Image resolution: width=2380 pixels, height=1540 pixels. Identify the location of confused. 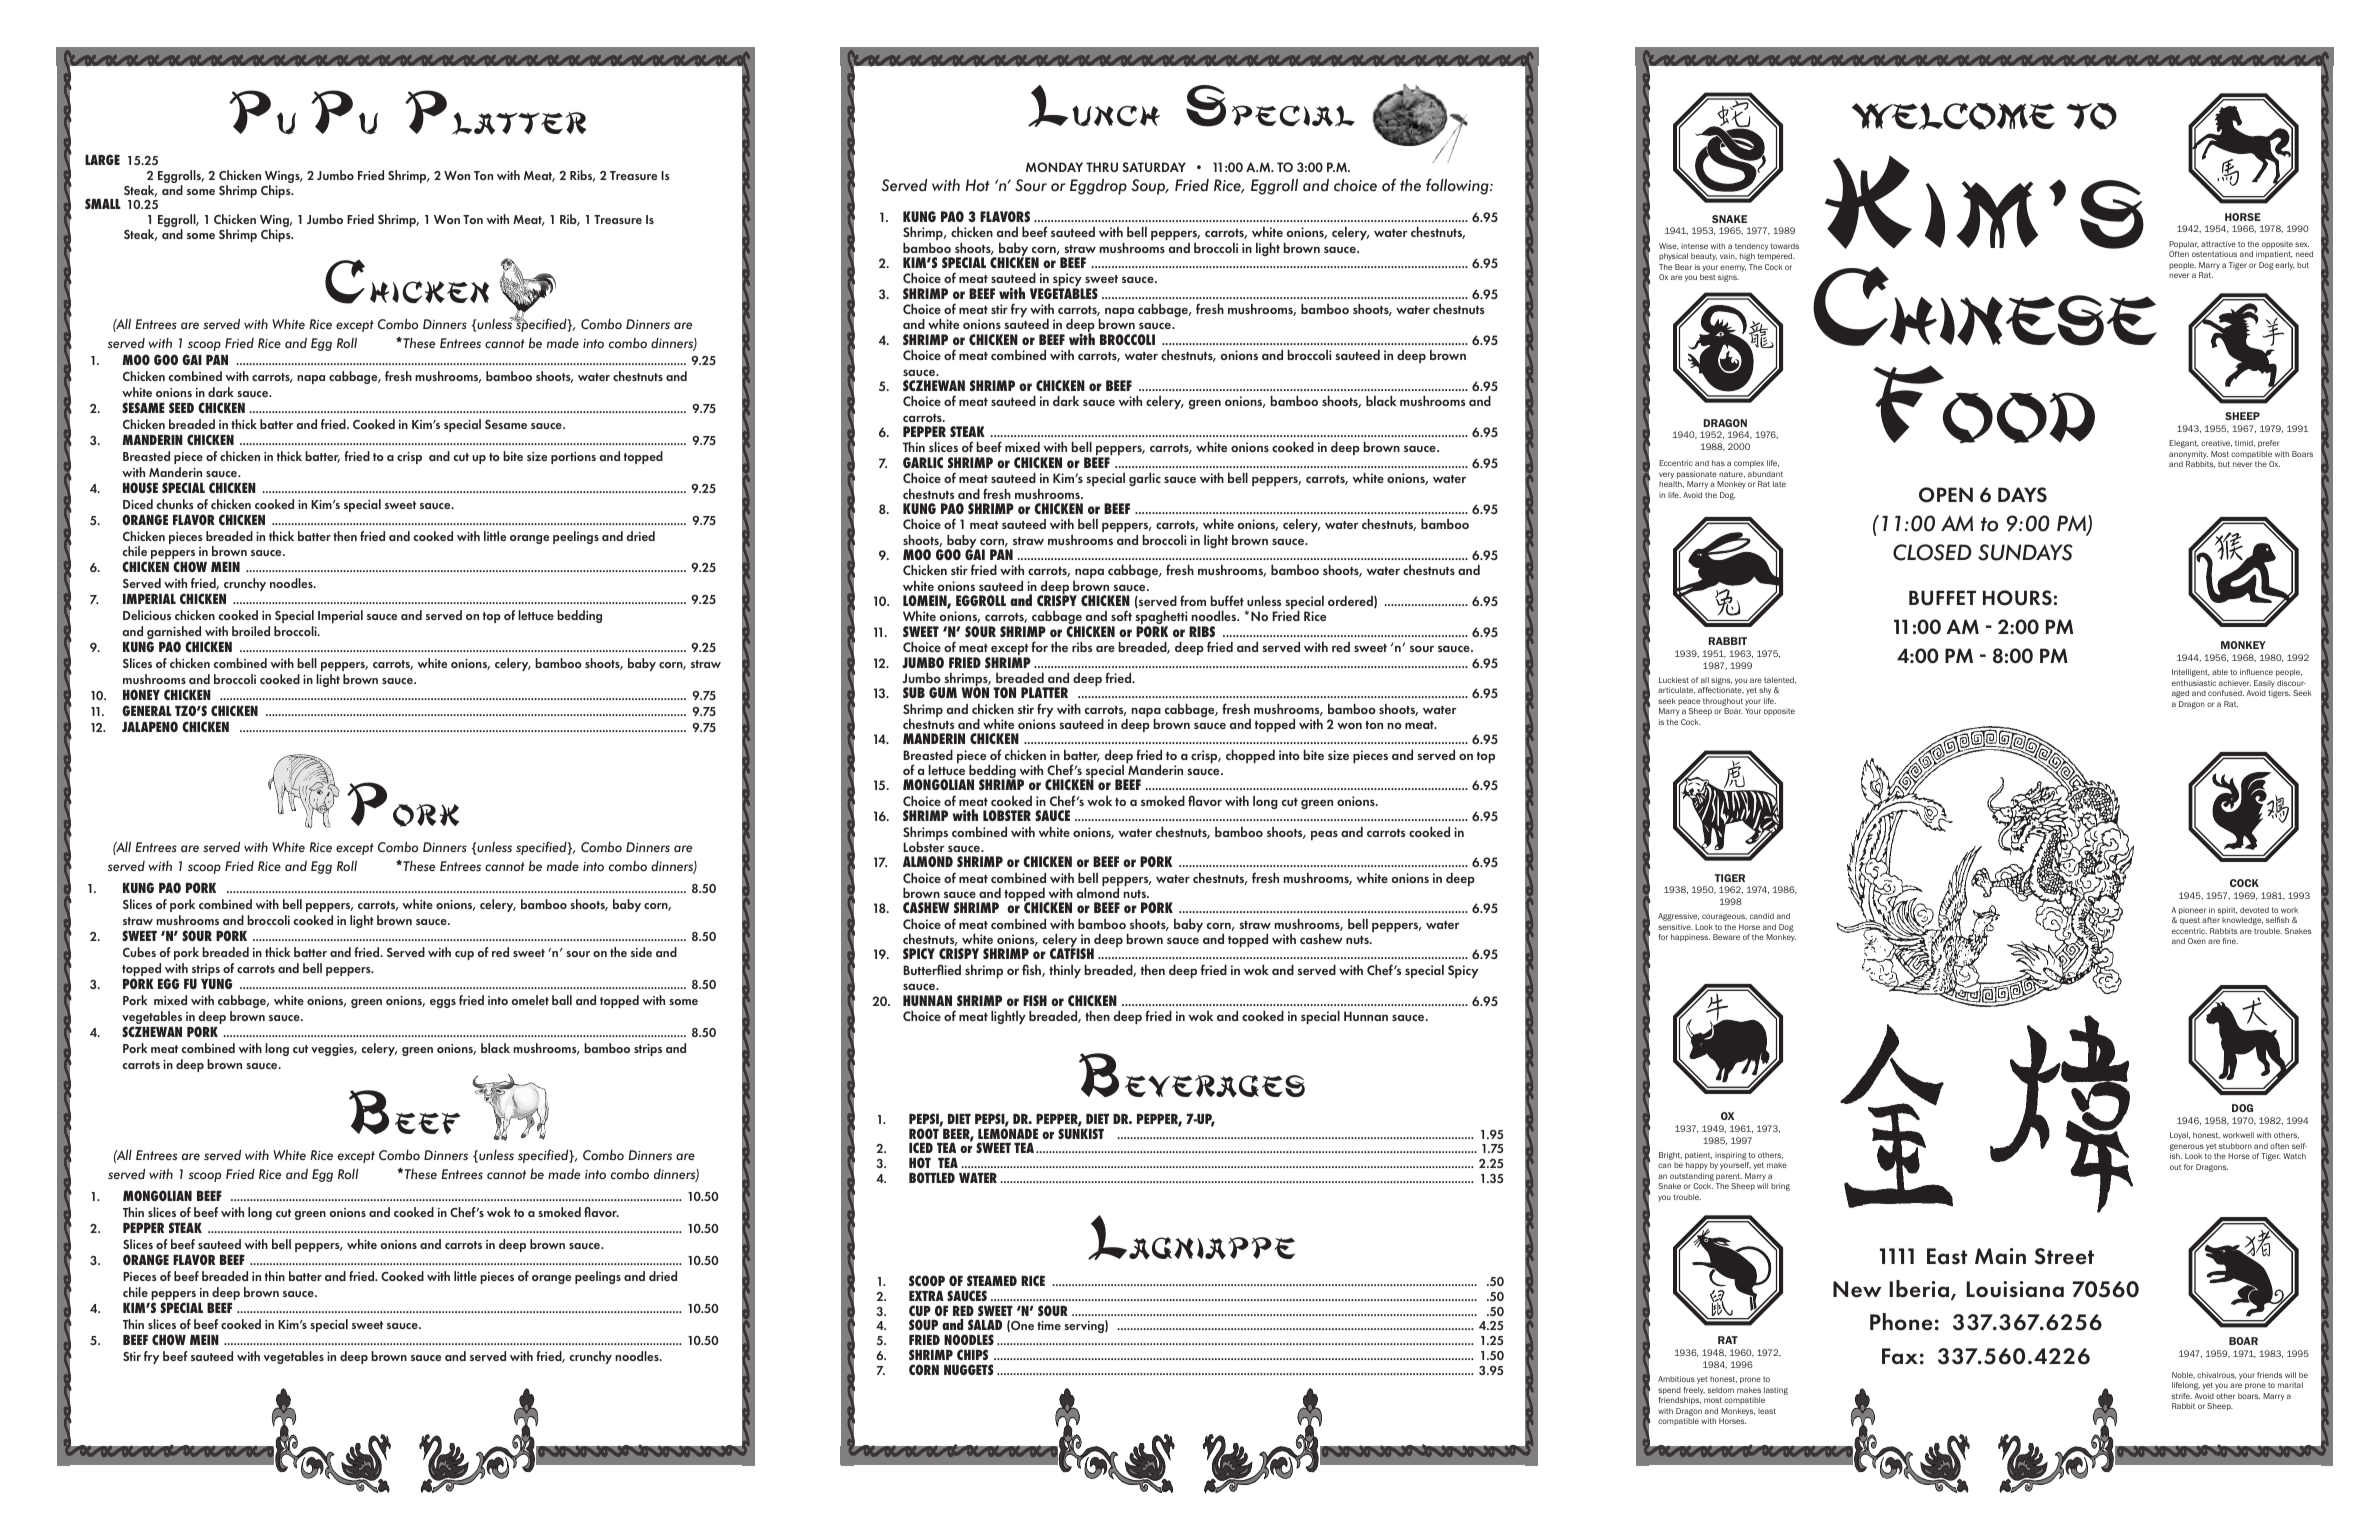
(2226, 693).
